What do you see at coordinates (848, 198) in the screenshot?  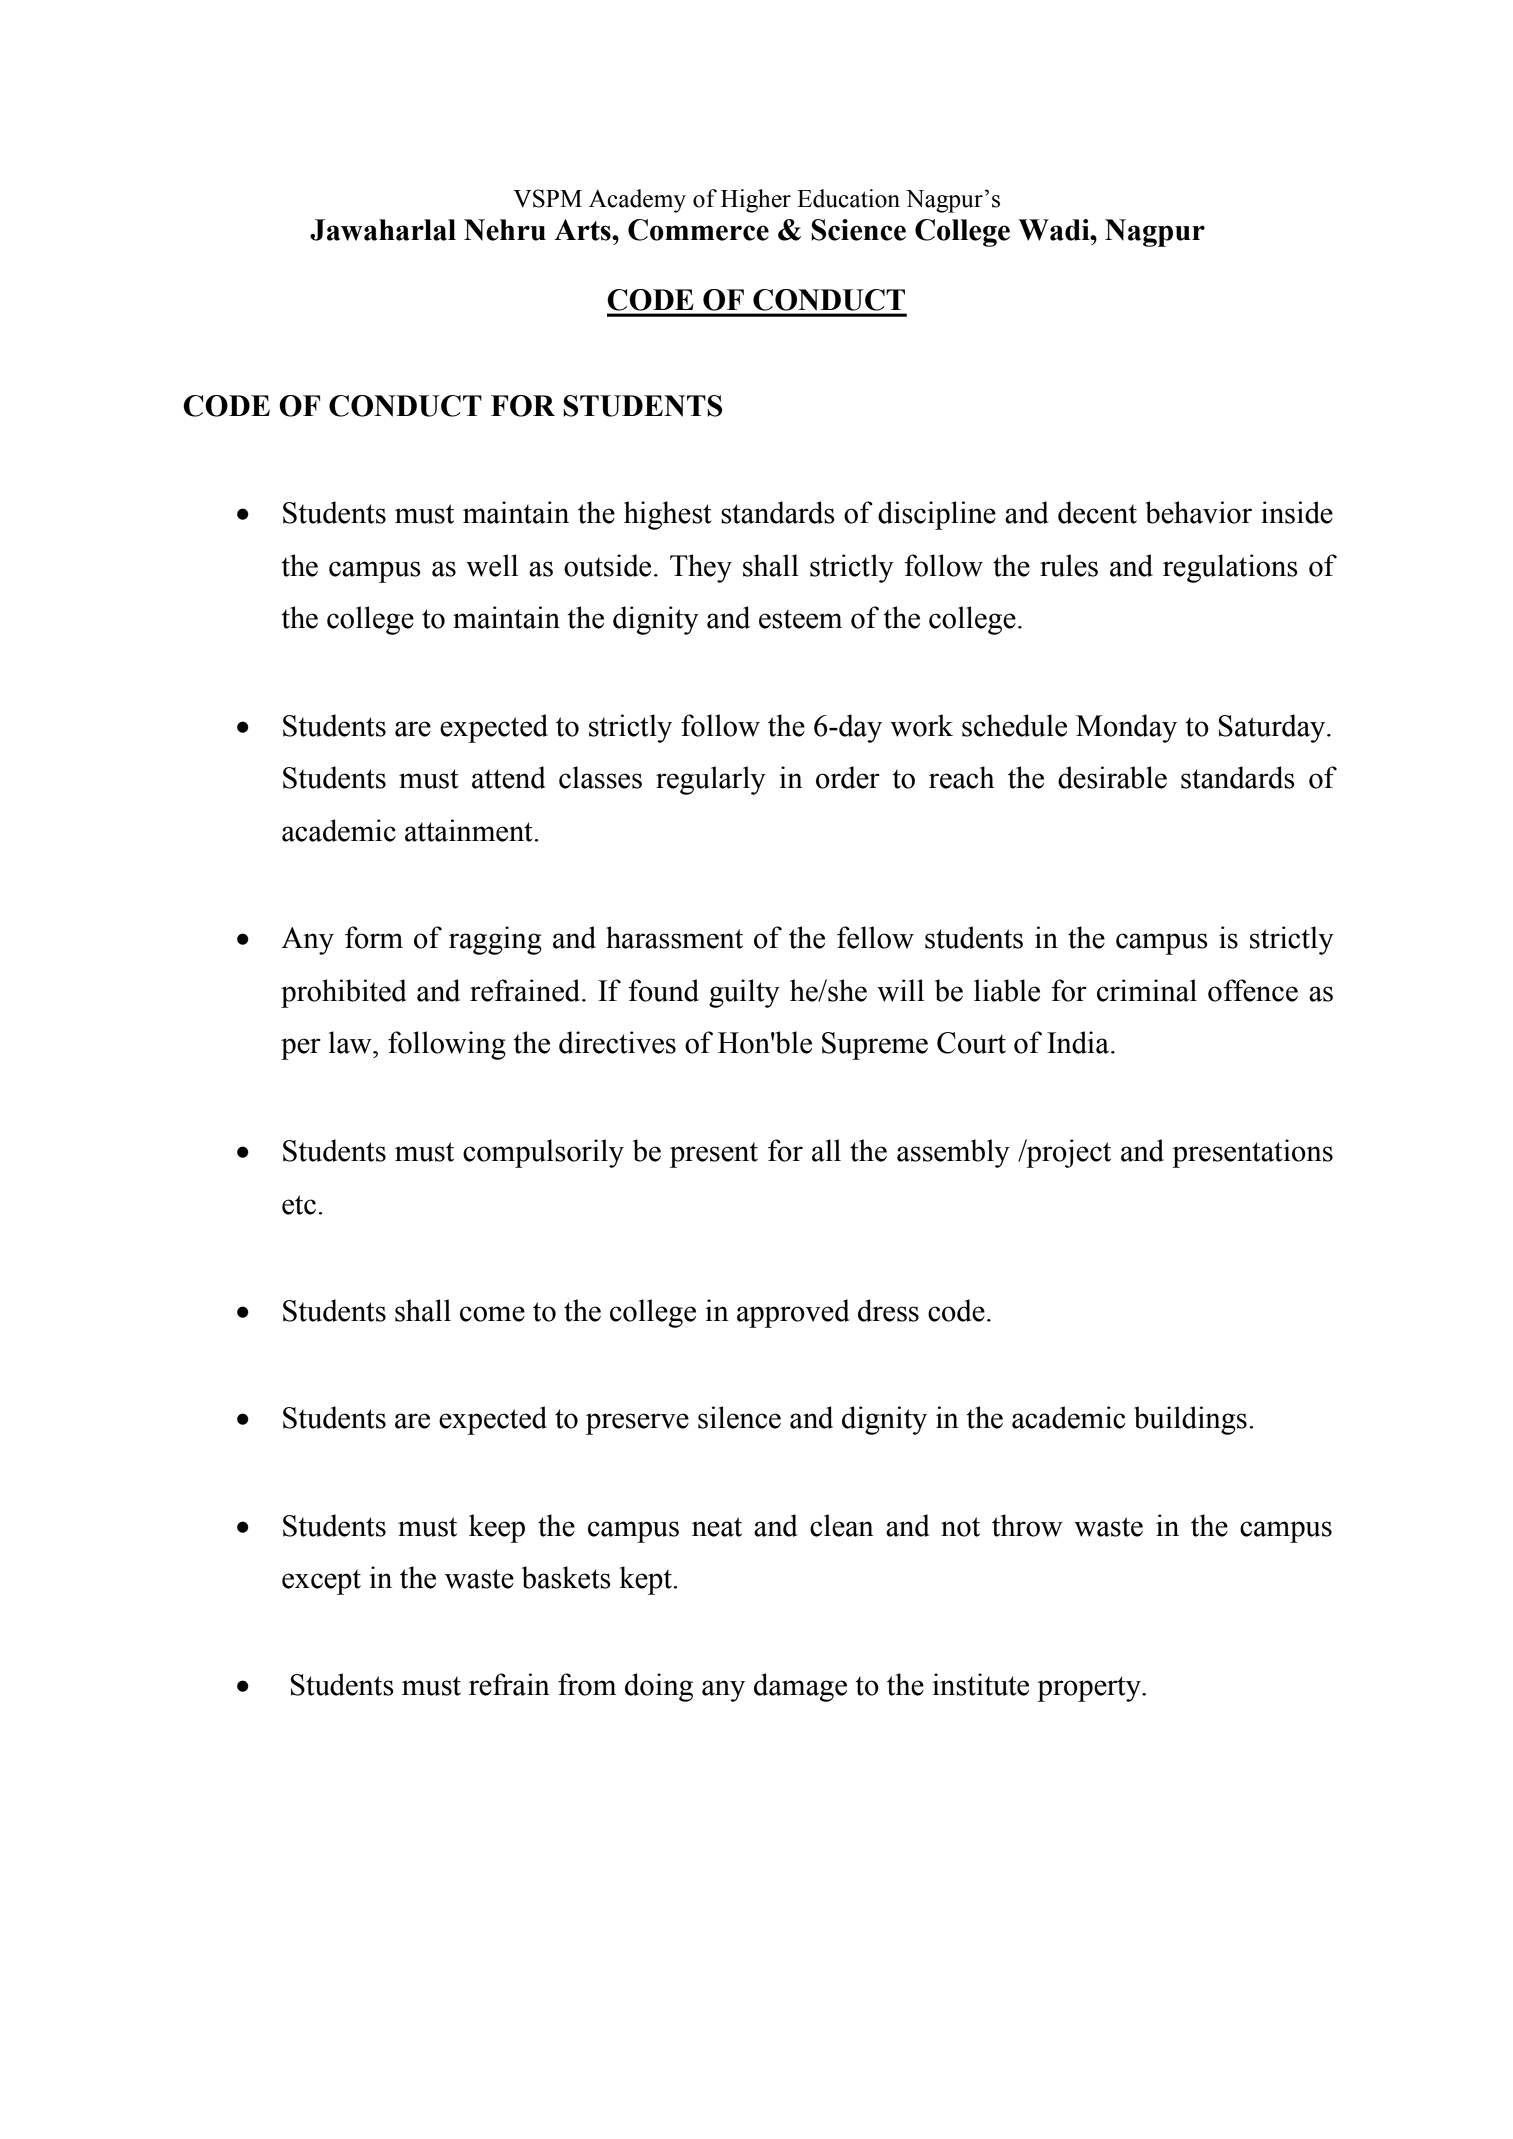 I see `Education` at bounding box center [848, 198].
